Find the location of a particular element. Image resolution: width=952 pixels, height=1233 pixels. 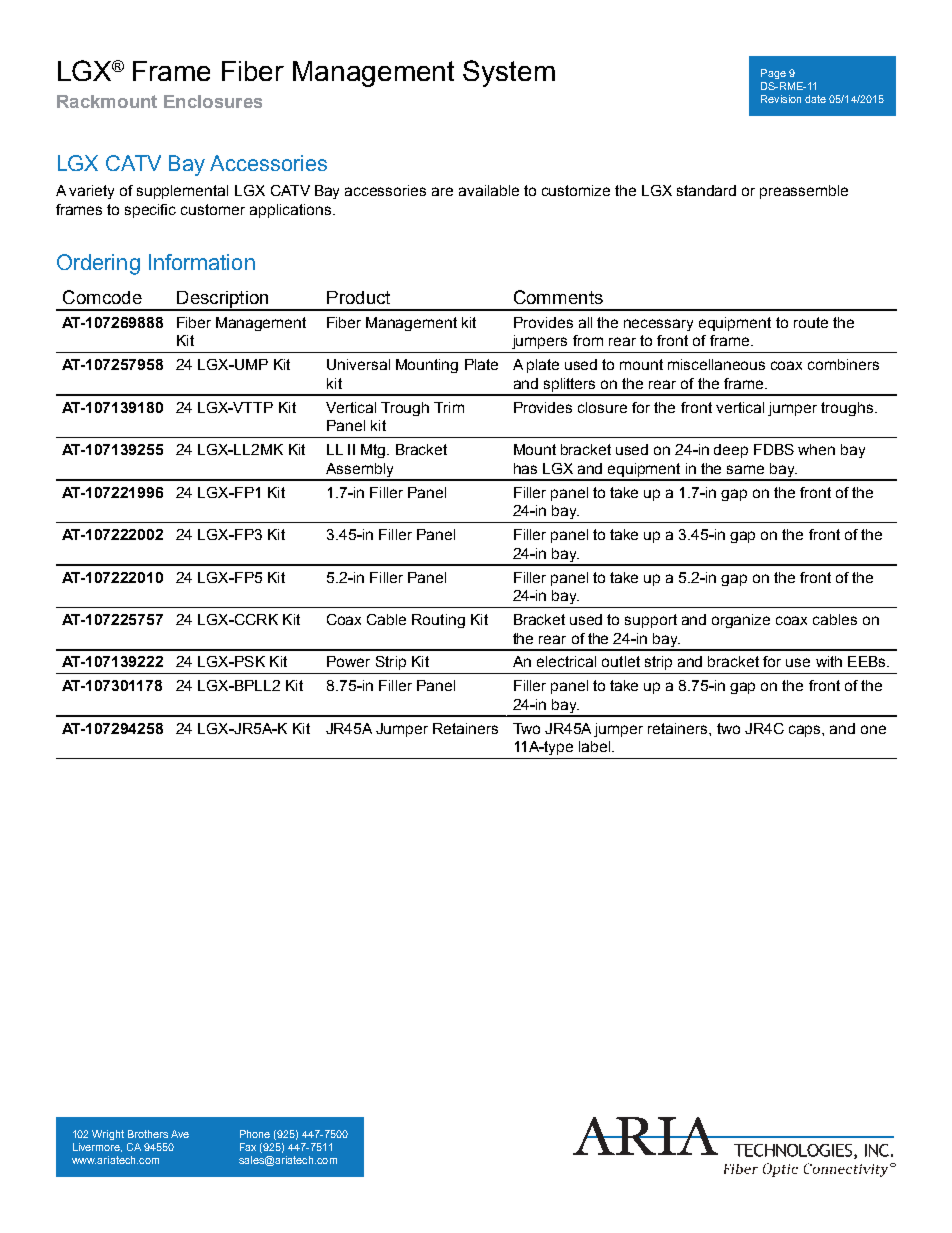

same is located at coordinates (745, 469).
